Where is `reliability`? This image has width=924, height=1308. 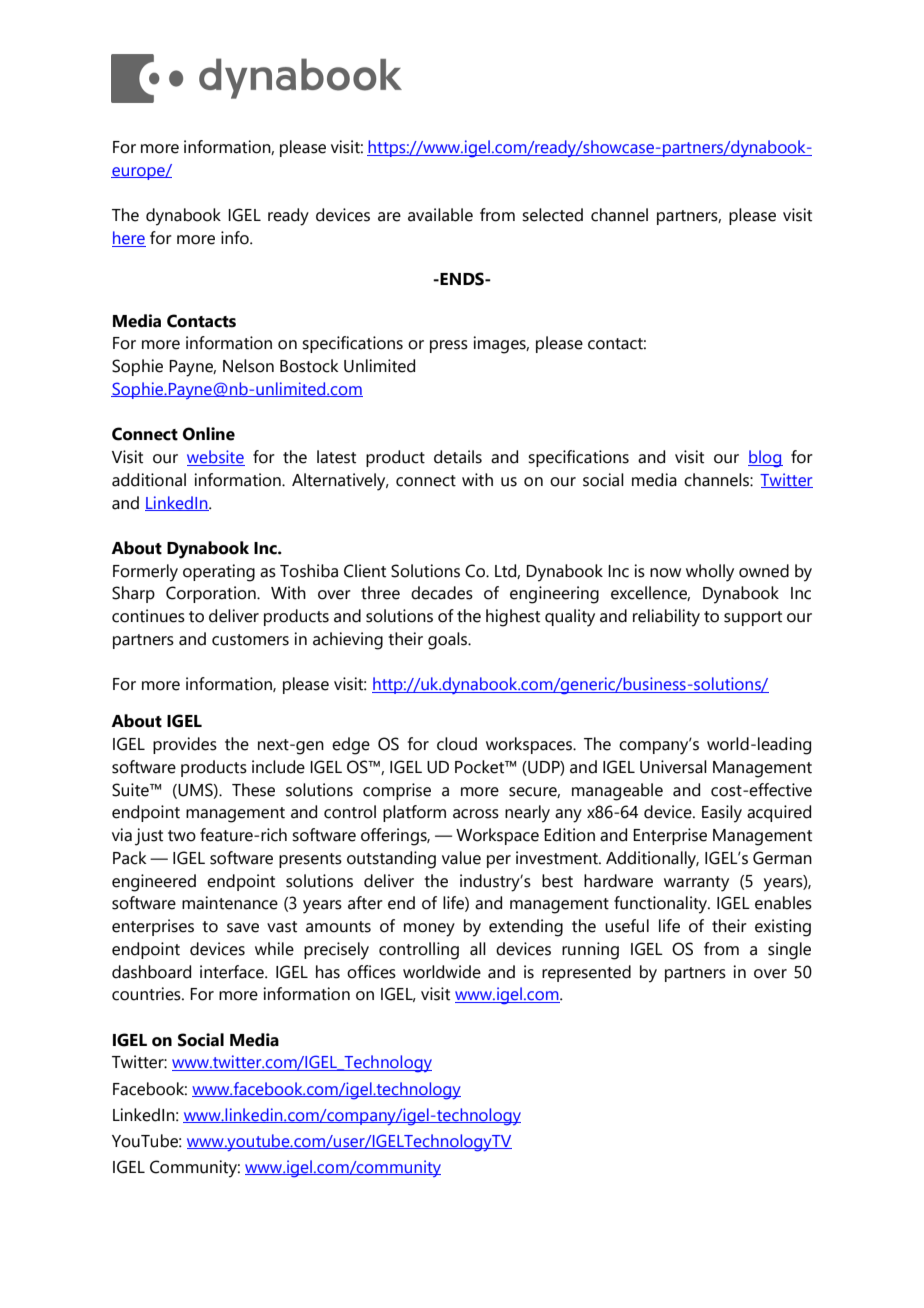
reliability is located at coordinates (666, 618).
